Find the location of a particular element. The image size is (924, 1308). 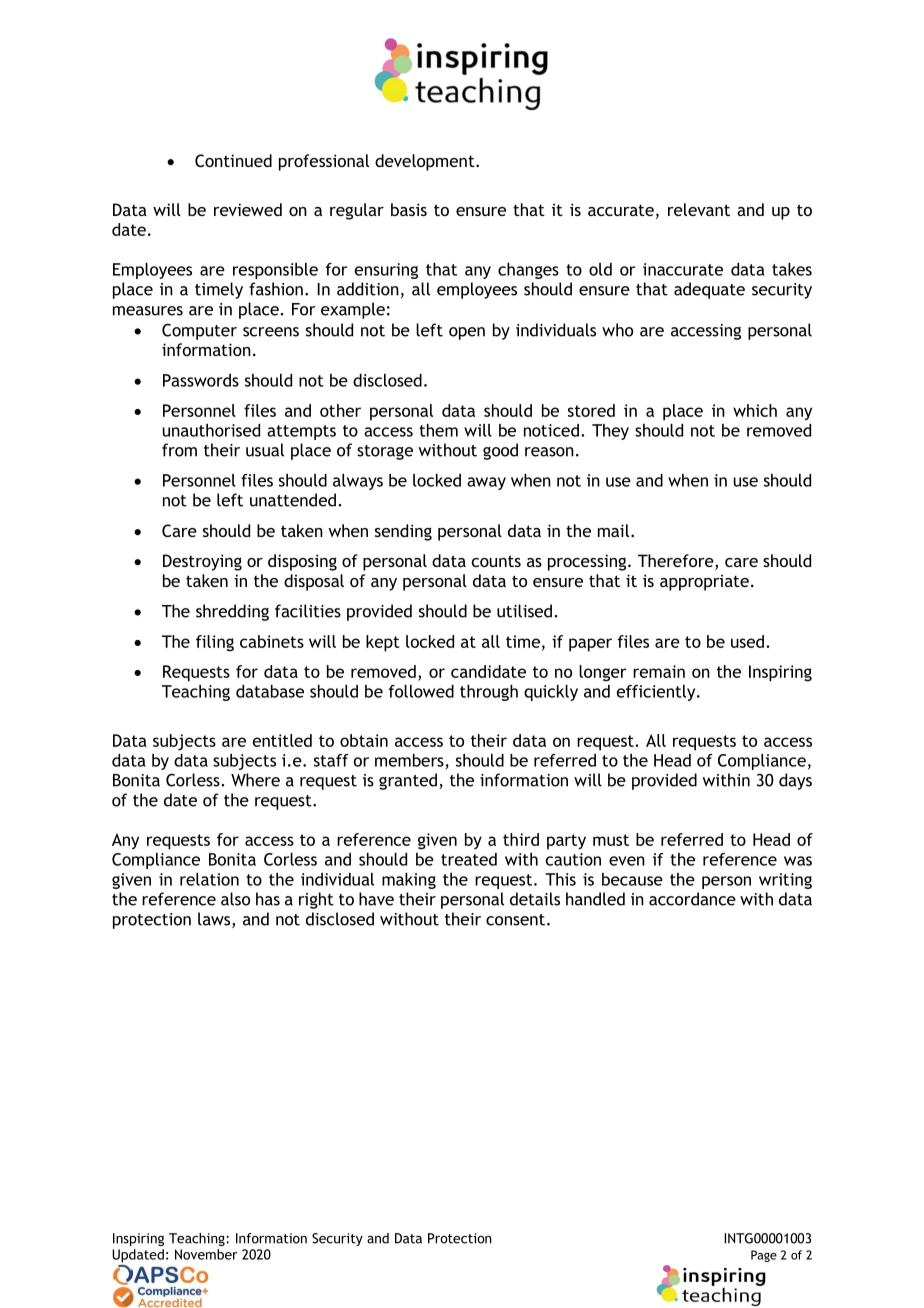

efficiently is located at coordinates (657, 693).
